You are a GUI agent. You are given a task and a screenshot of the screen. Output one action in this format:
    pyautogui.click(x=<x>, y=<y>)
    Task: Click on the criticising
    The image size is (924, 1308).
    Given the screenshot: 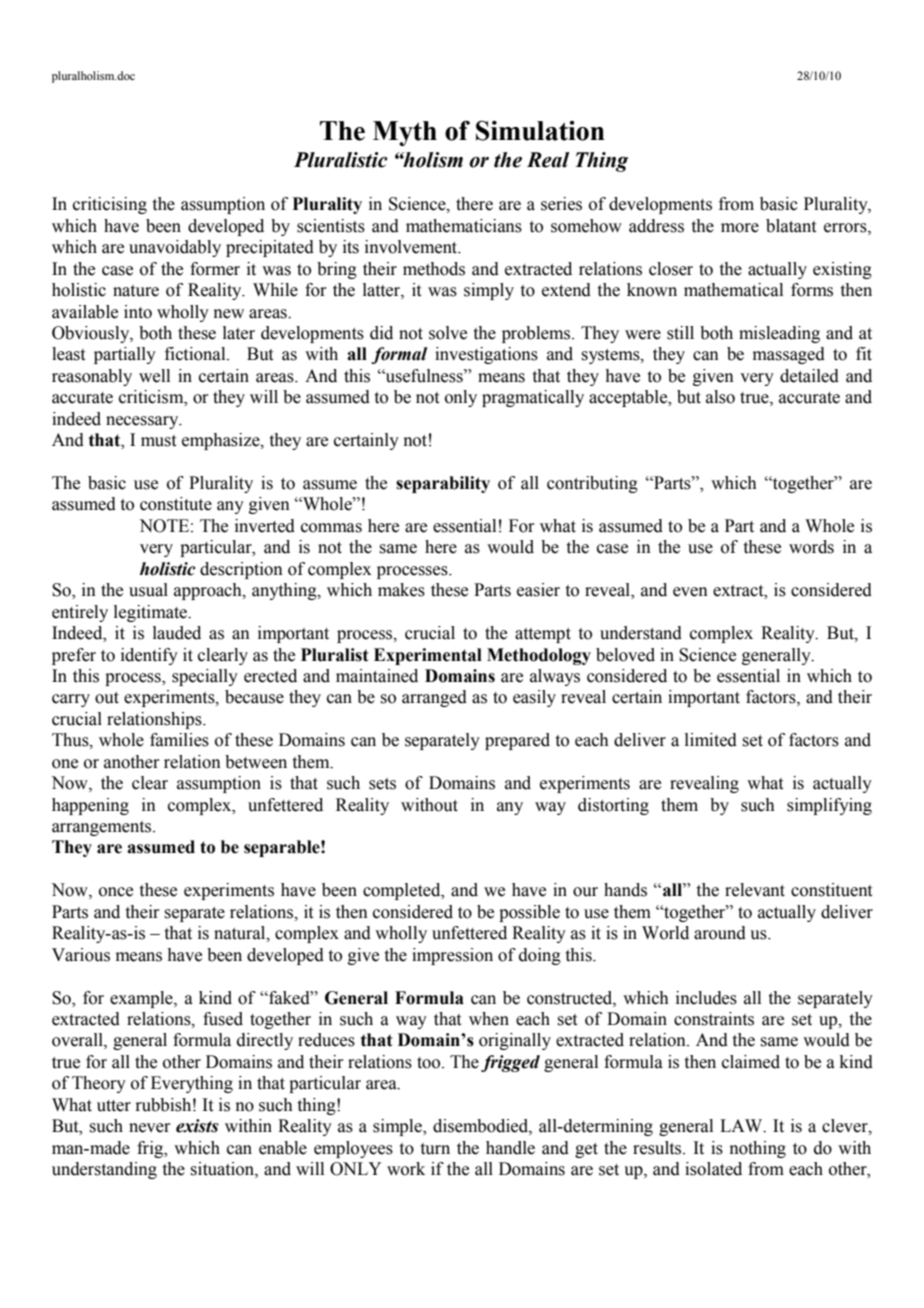 What is the action you would take?
    pyautogui.click(x=110, y=205)
